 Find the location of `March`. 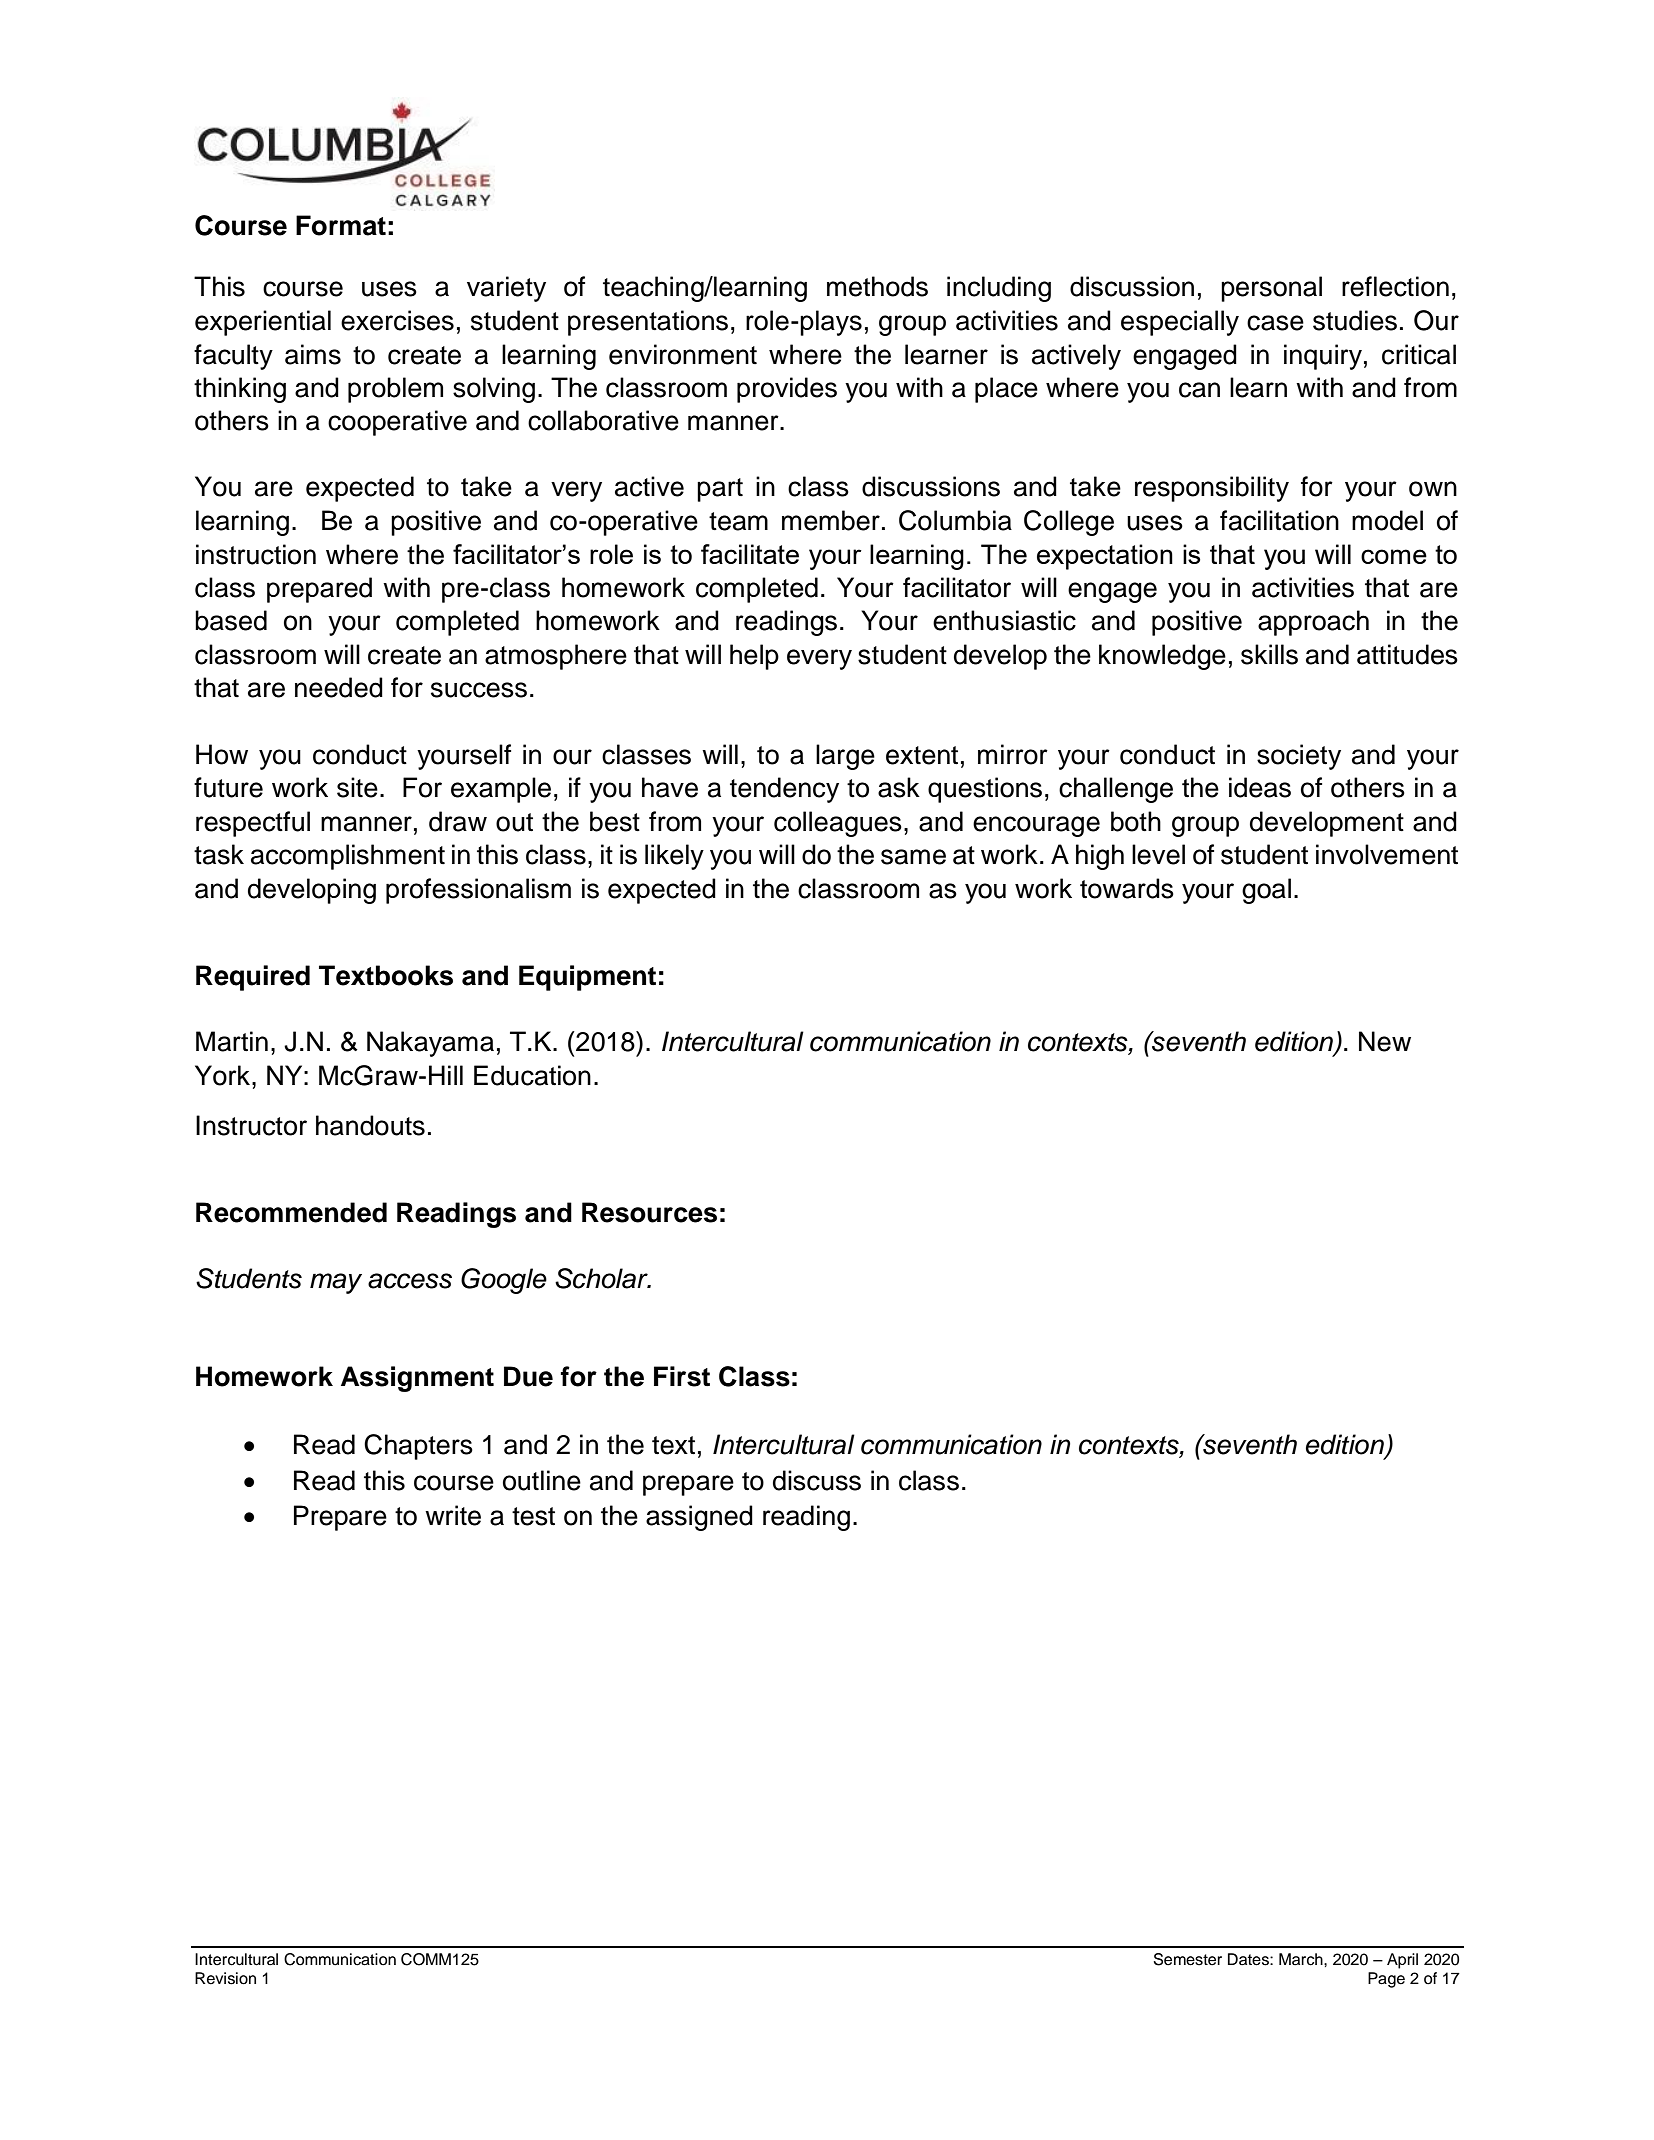

March is located at coordinates (1302, 1959).
